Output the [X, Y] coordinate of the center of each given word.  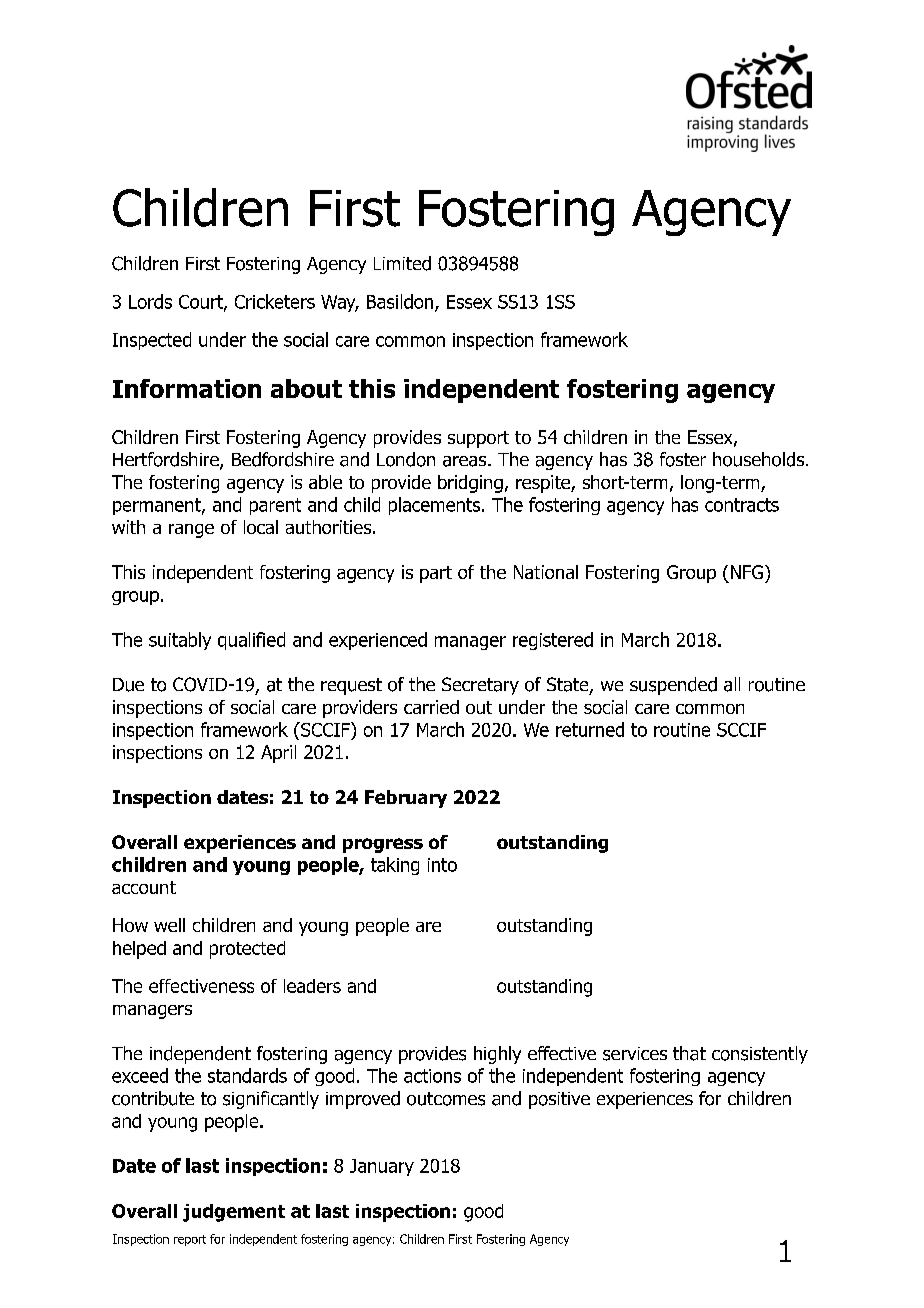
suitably [180, 641]
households [760, 459]
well [169, 925]
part [436, 574]
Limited [402, 263]
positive [559, 1100]
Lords [150, 301]
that [689, 1053]
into [442, 865]
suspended [673, 686]
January [382, 1167]
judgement [234, 1213]
